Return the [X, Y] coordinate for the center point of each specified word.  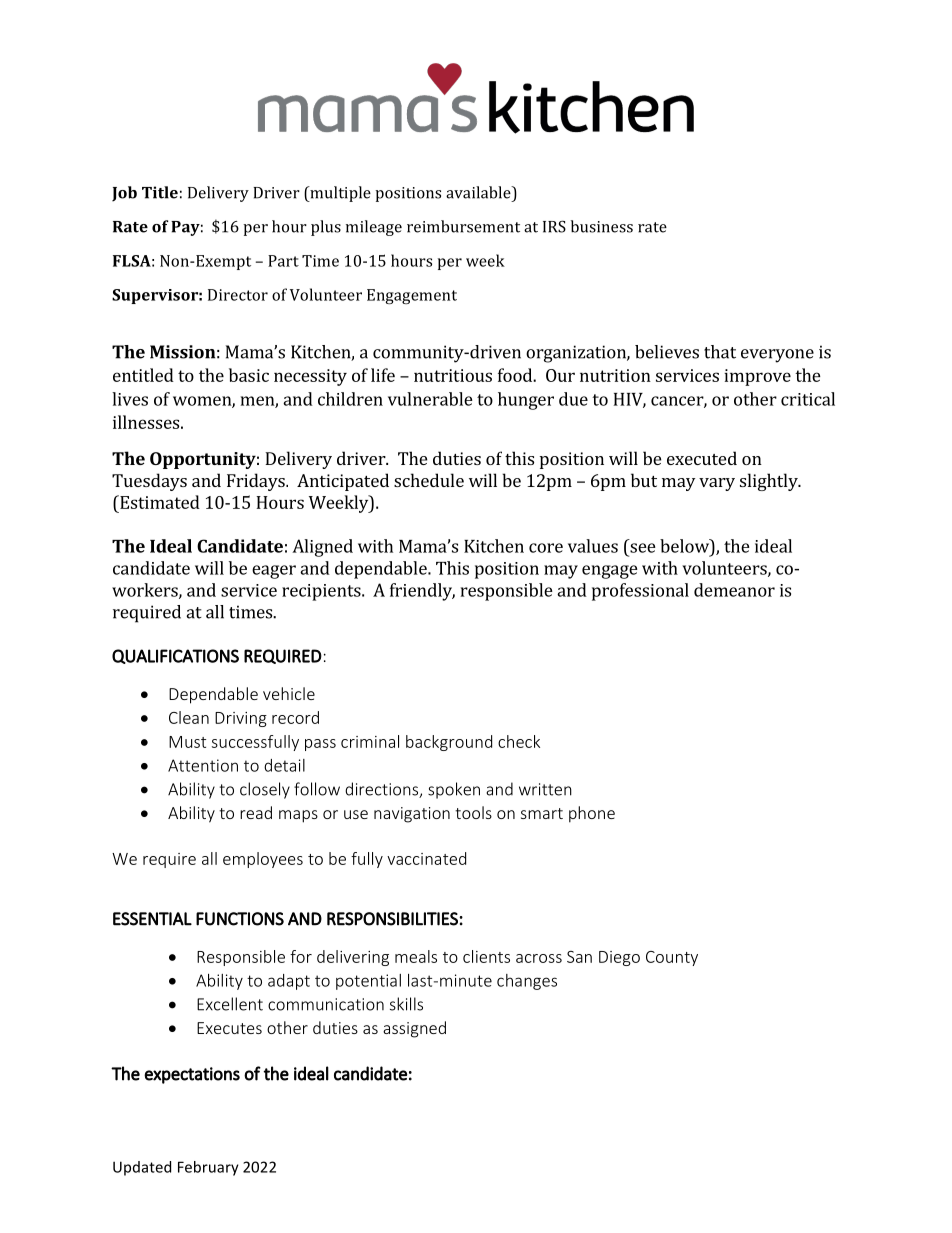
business [602, 226]
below [685, 546]
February [208, 1168]
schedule [429, 480]
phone [592, 814]
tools [473, 812]
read [256, 812]
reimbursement [463, 226]
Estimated [159, 502]
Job [124, 194]
